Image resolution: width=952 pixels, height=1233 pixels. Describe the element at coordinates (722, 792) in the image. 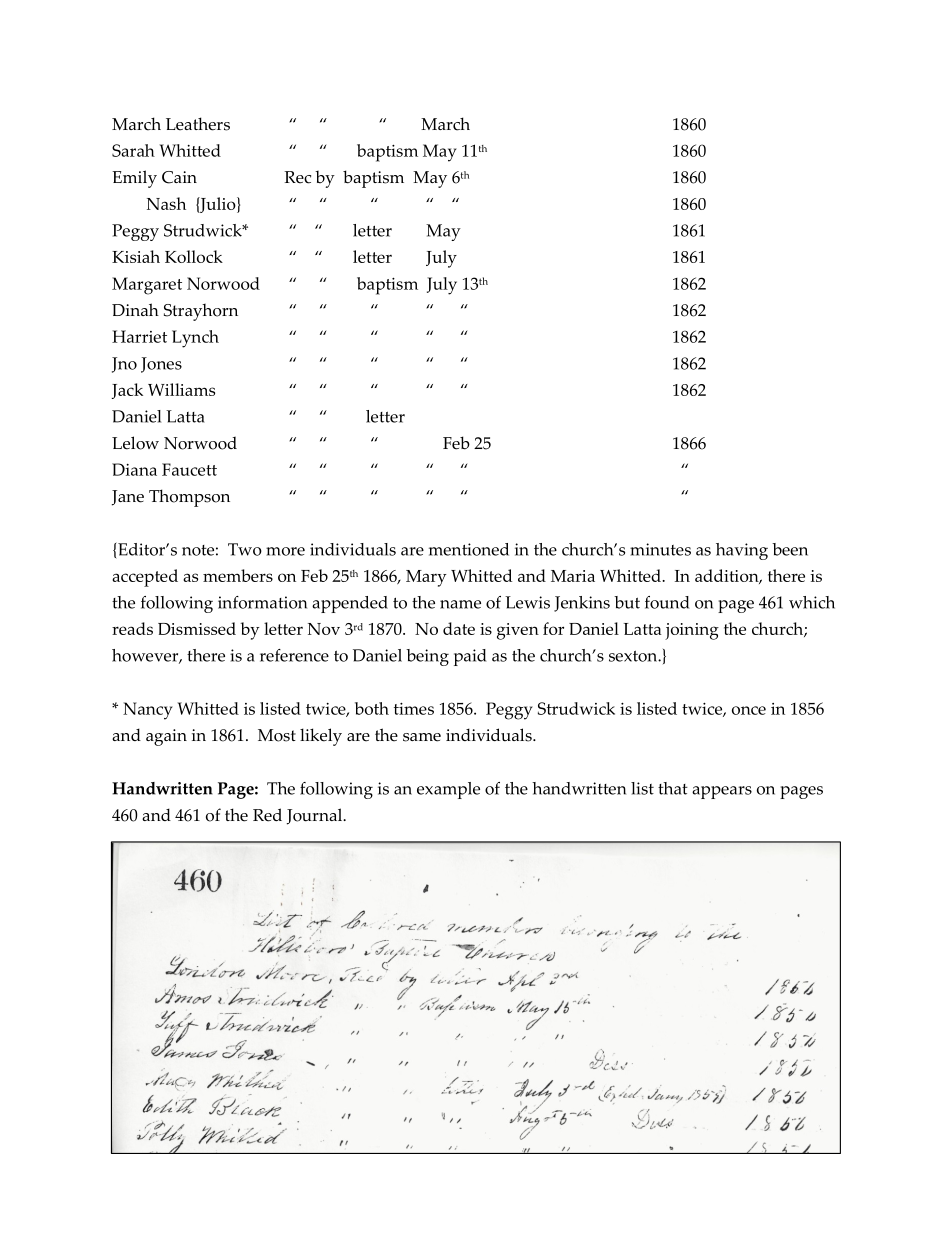

I see `appears` at that location.
